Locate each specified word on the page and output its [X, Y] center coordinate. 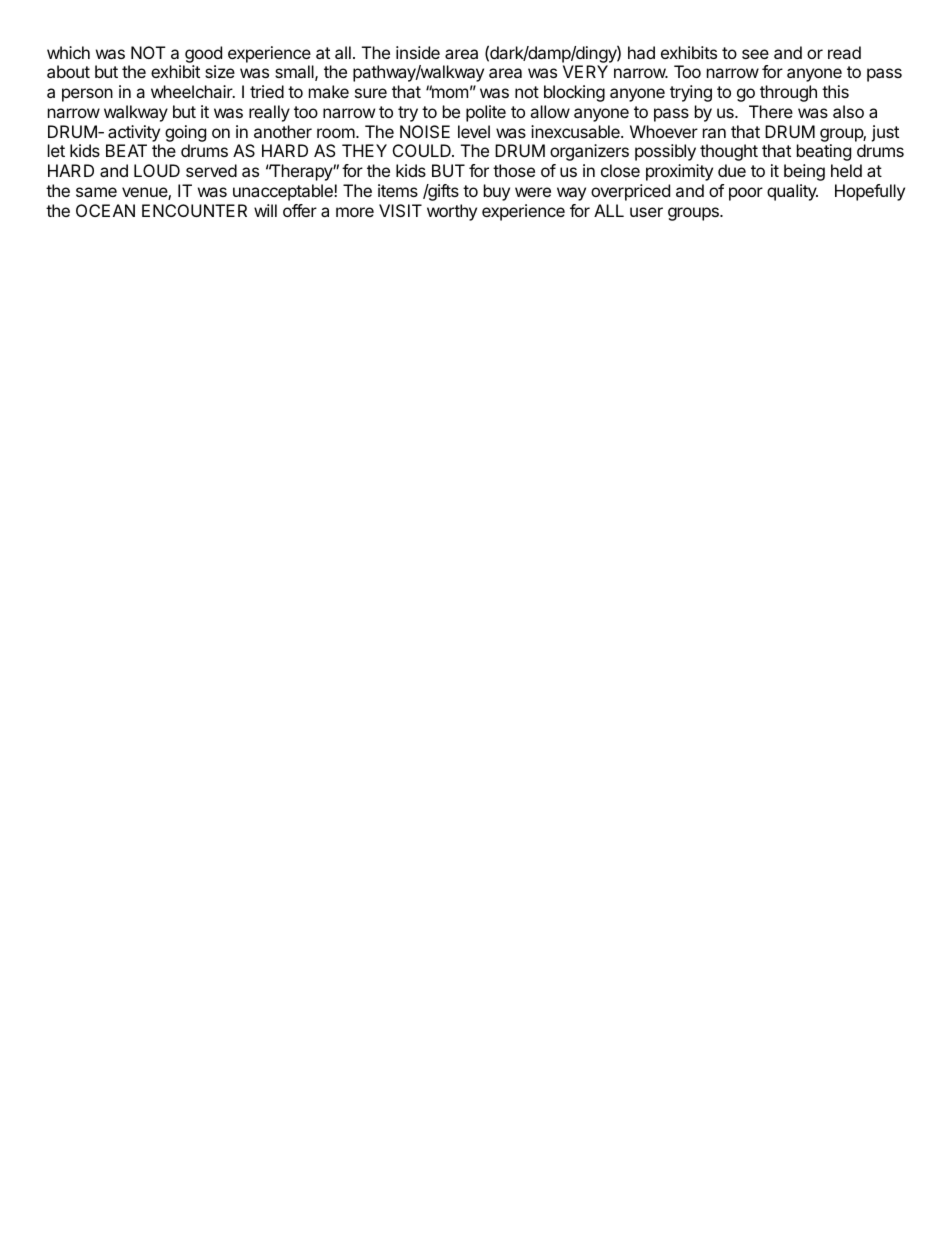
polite [486, 113]
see [755, 54]
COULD [423, 150]
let [56, 150]
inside [418, 52]
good [203, 54]
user [646, 212]
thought [729, 152]
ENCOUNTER [194, 210]
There [771, 111]
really [269, 113]
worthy [452, 212]
